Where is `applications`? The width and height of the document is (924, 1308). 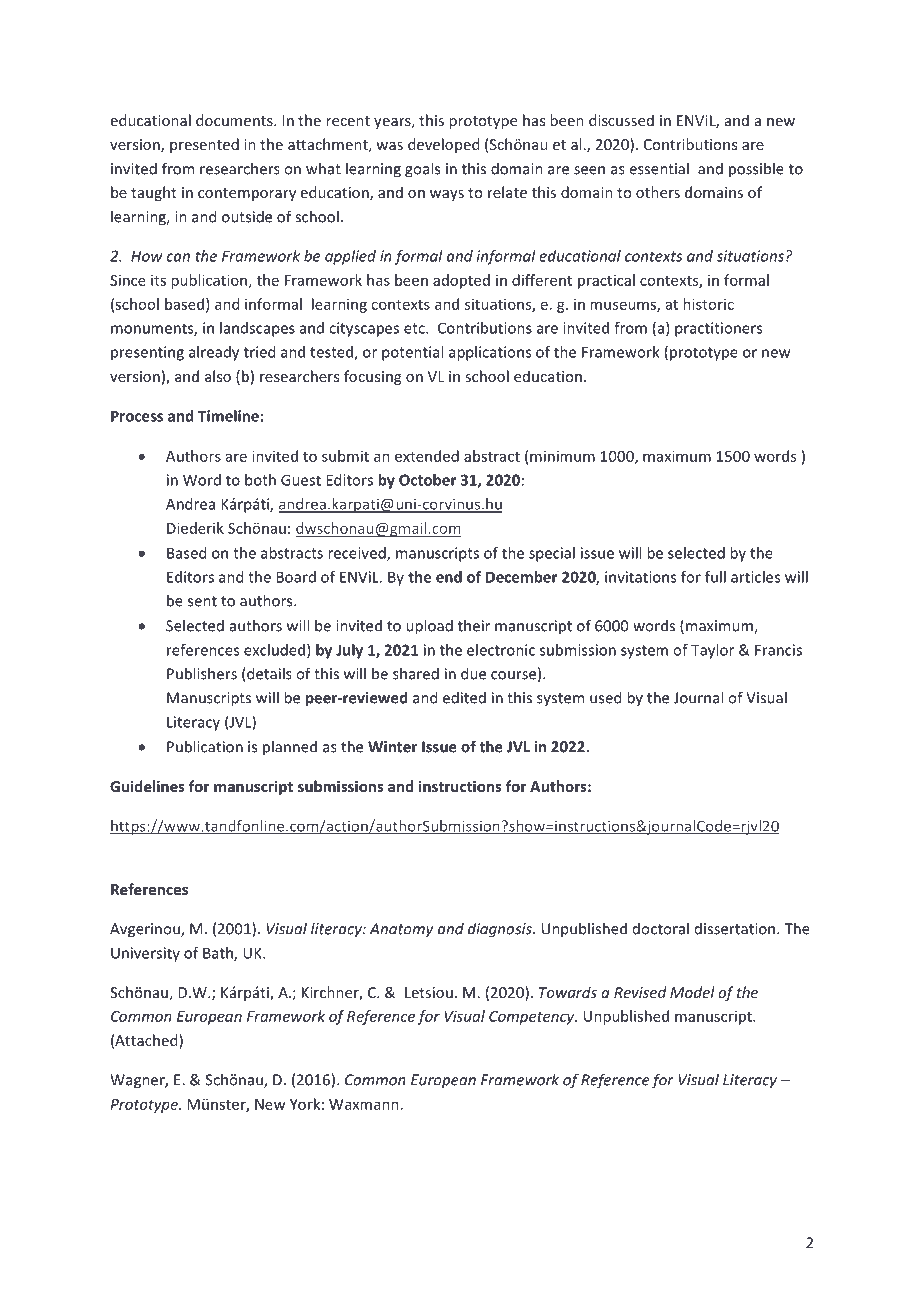 applications is located at coordinates (490, 353).
